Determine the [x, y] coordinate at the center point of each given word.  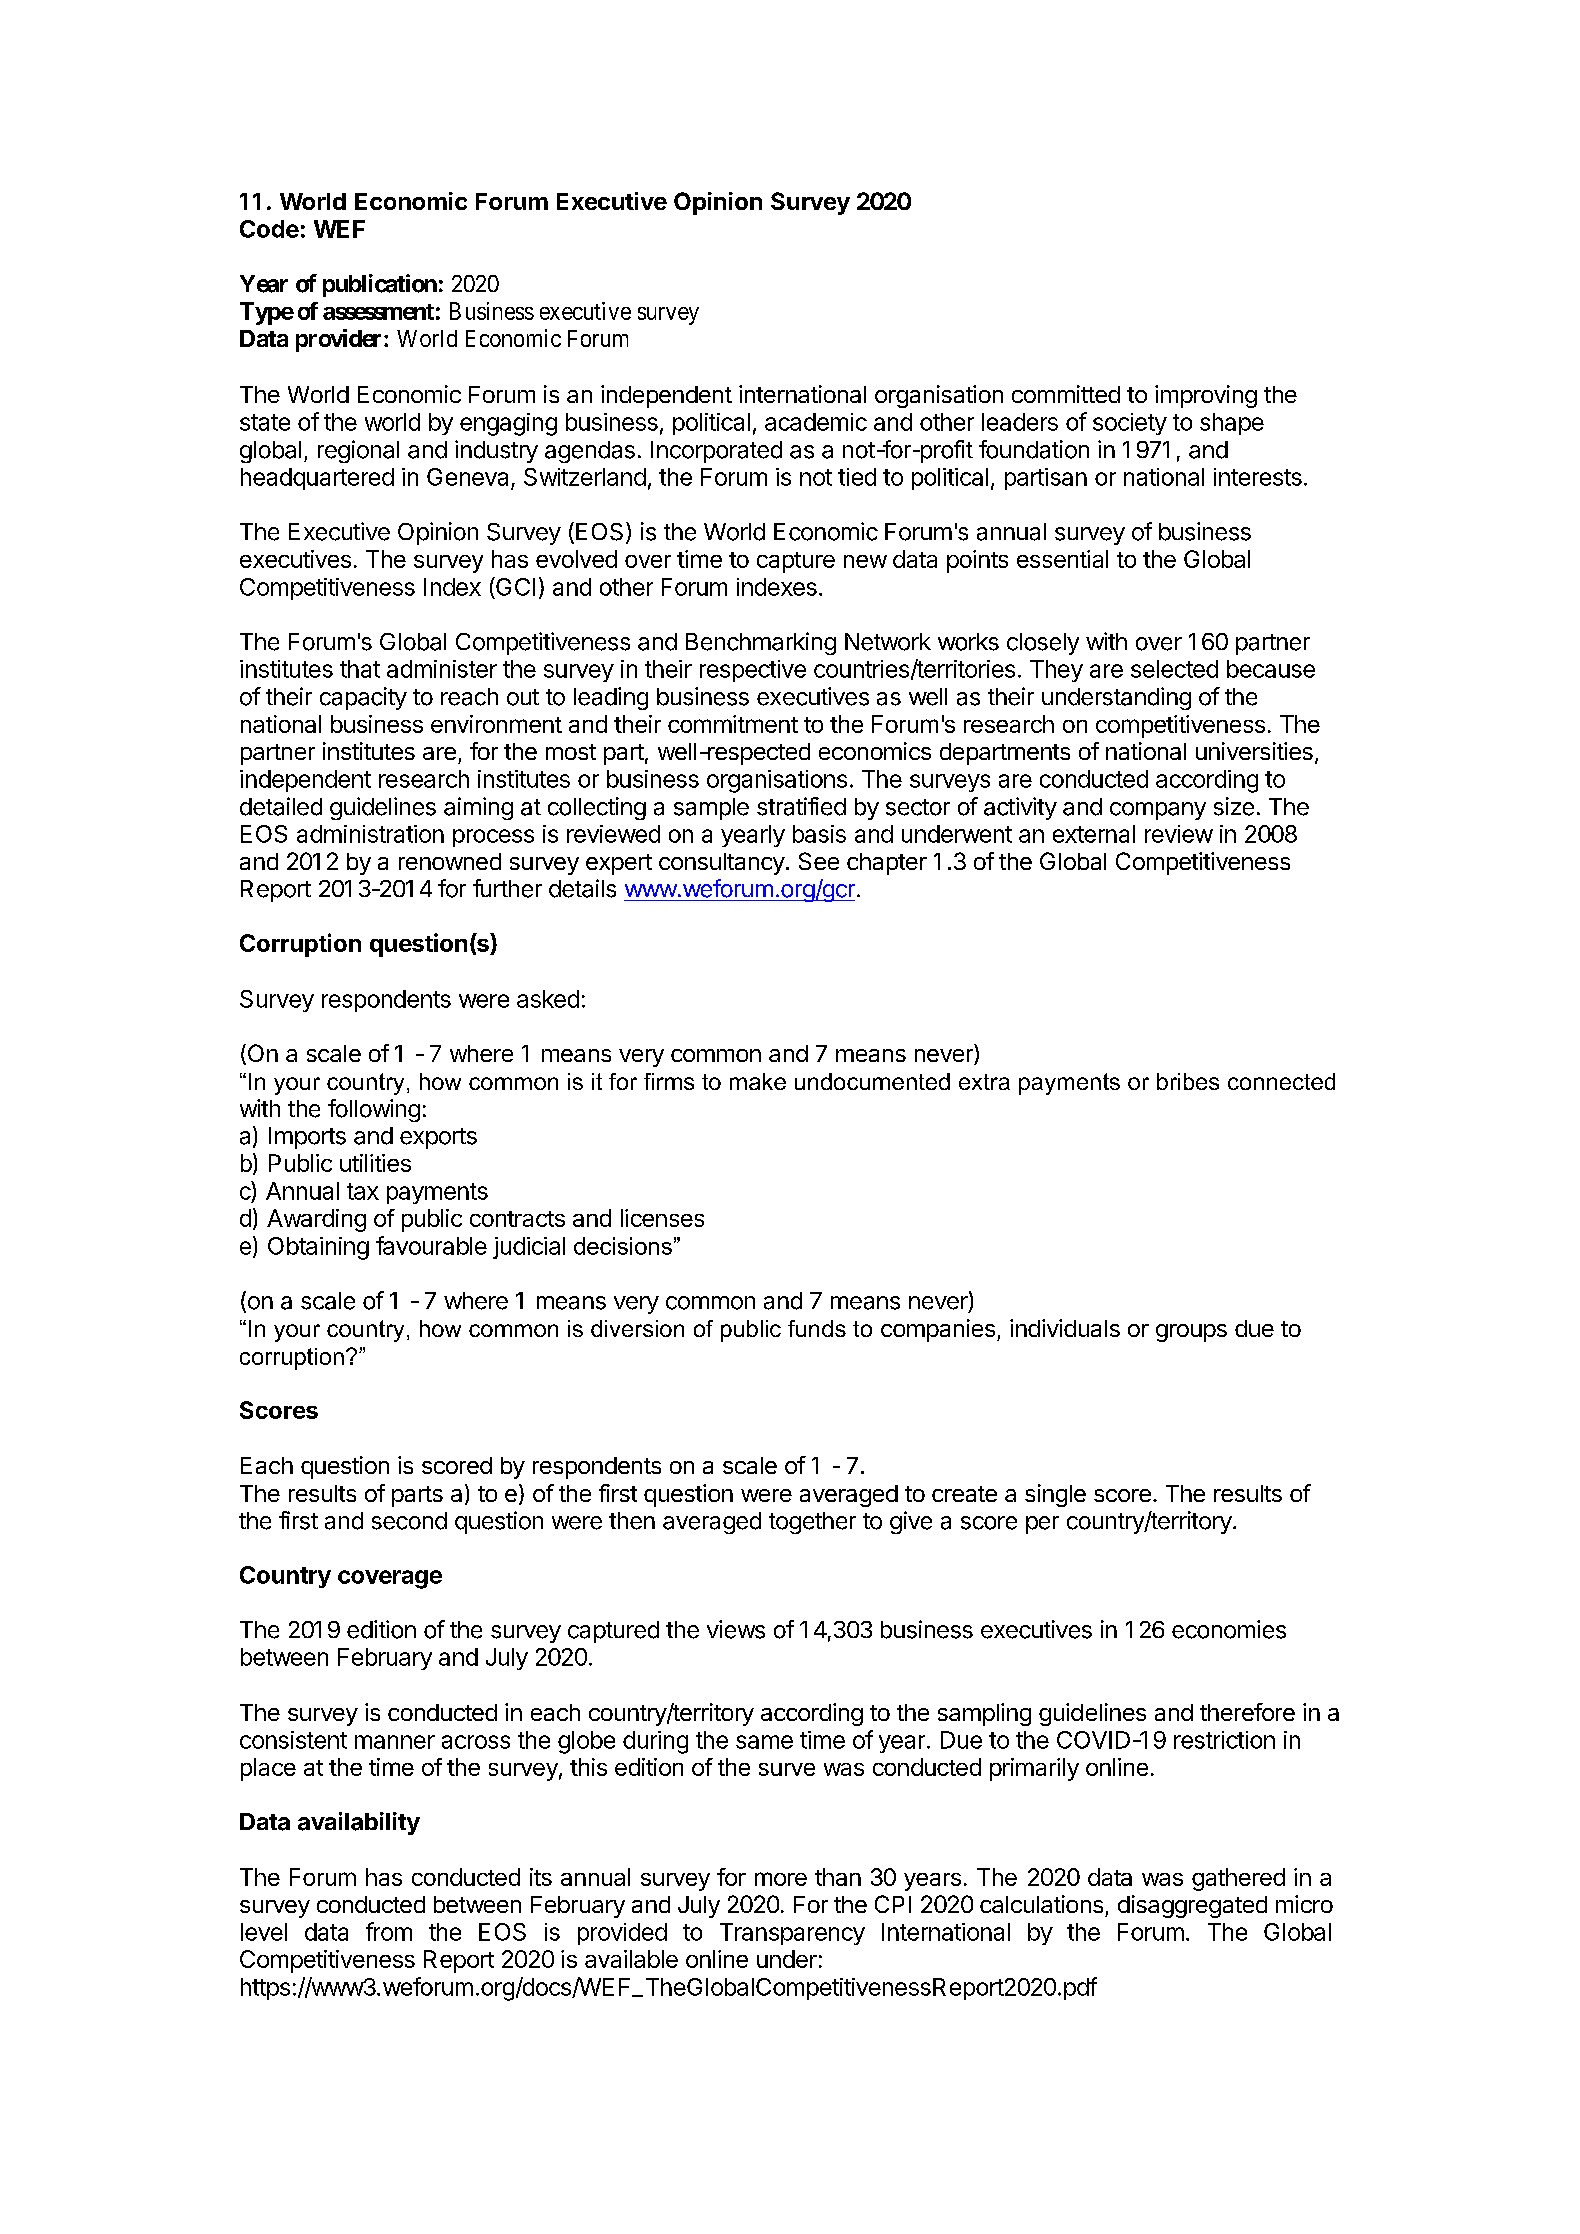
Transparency [792, 1934]
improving [1206, 396]
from [389, 1931]
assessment [378, 312]
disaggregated [1192, 1906]
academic [816, 422]
